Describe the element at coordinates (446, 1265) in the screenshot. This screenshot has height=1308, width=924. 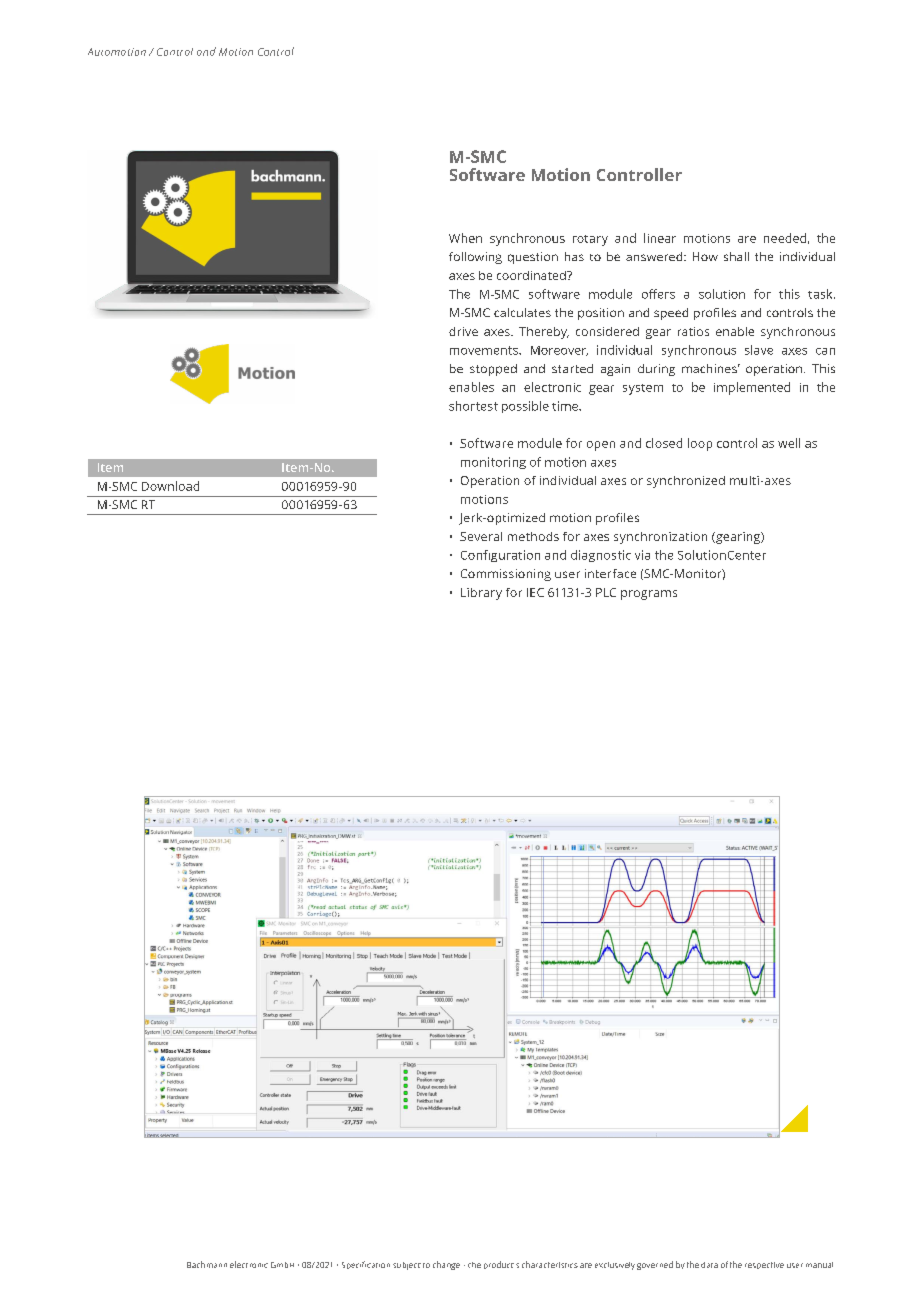
I see `change` at that location.
